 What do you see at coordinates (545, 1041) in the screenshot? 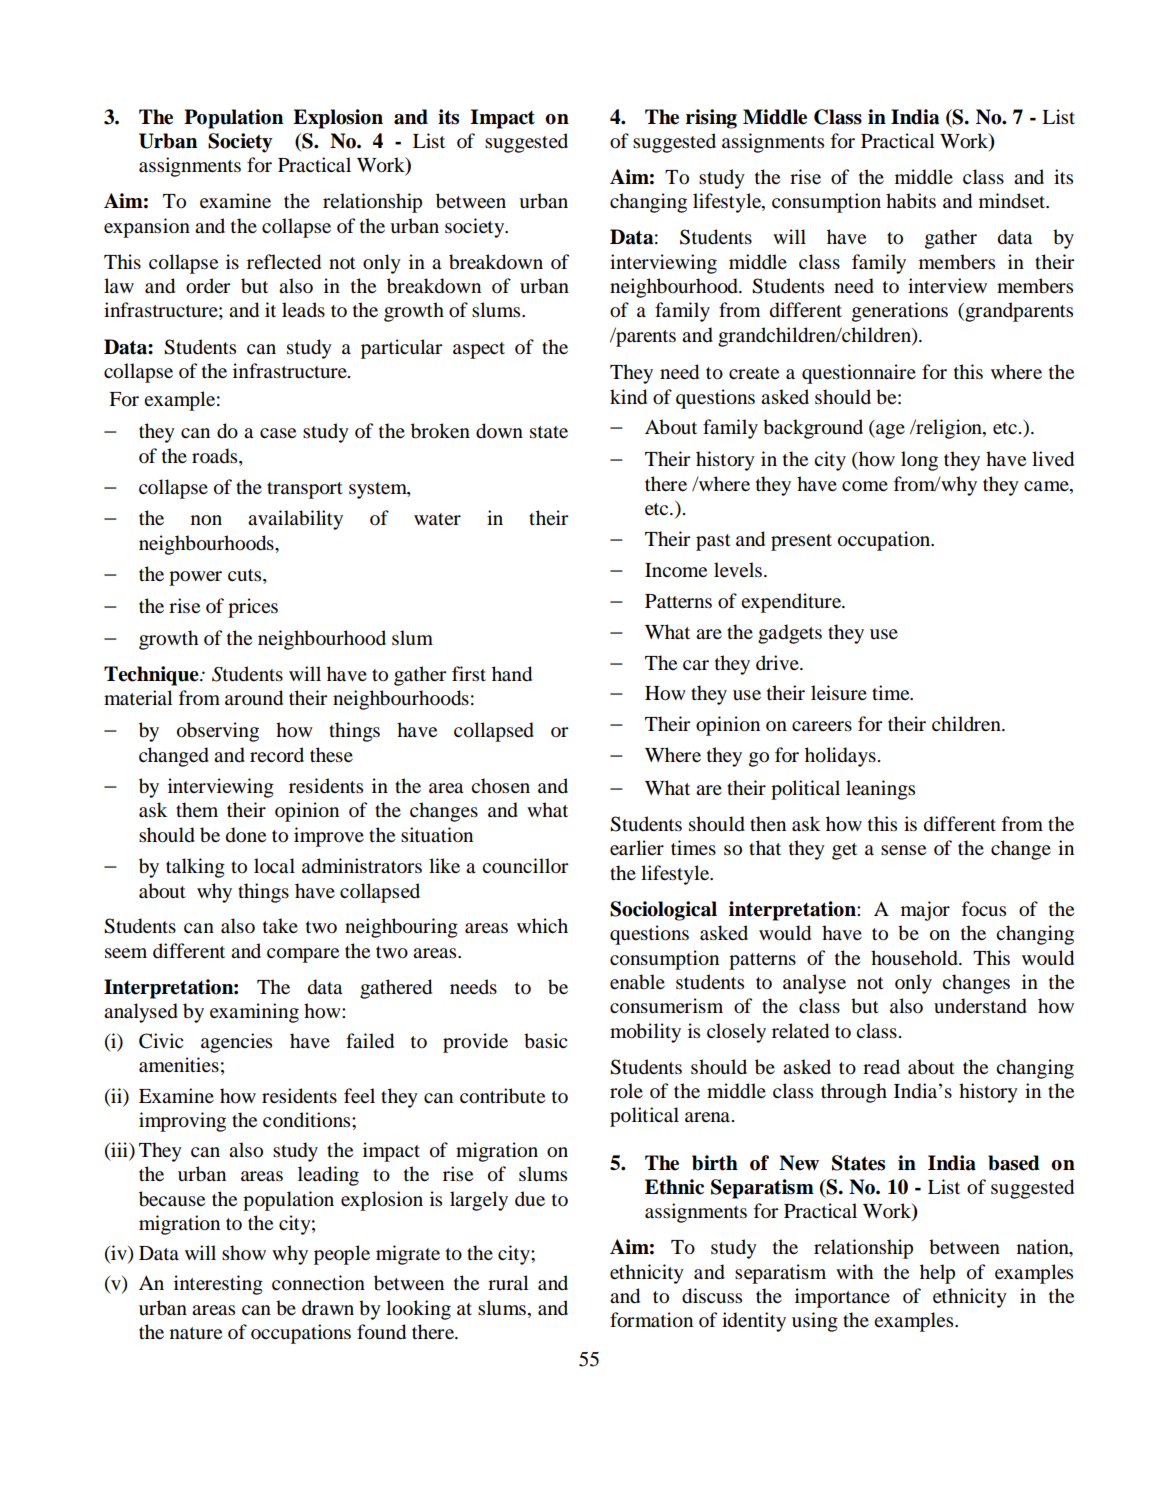
I see `basic` at bounding box center [545, 1041].
